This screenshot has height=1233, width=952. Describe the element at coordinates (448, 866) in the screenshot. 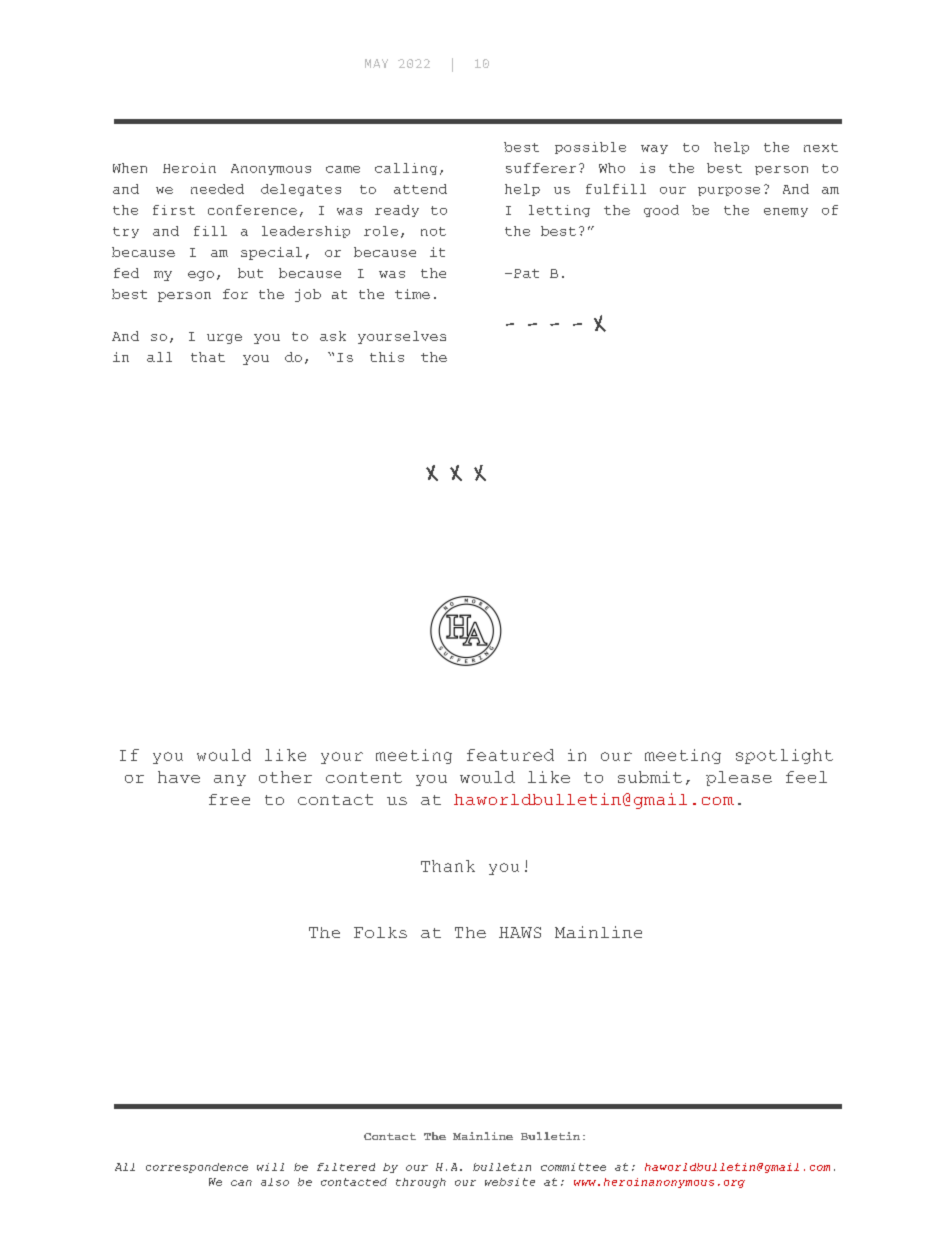

I see `Thank` at that location.
